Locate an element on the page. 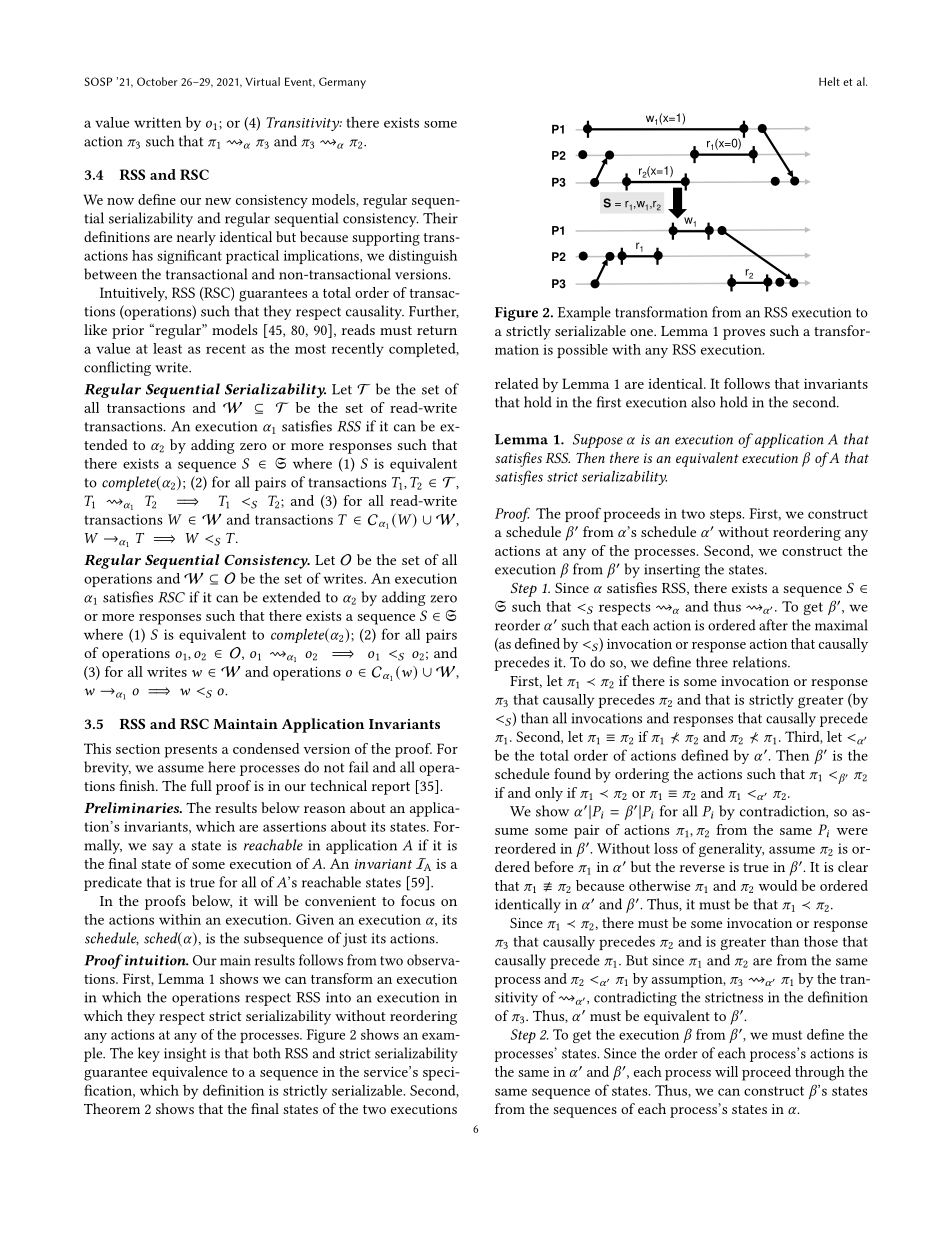  Germany is located at coordinates (342, 83).
